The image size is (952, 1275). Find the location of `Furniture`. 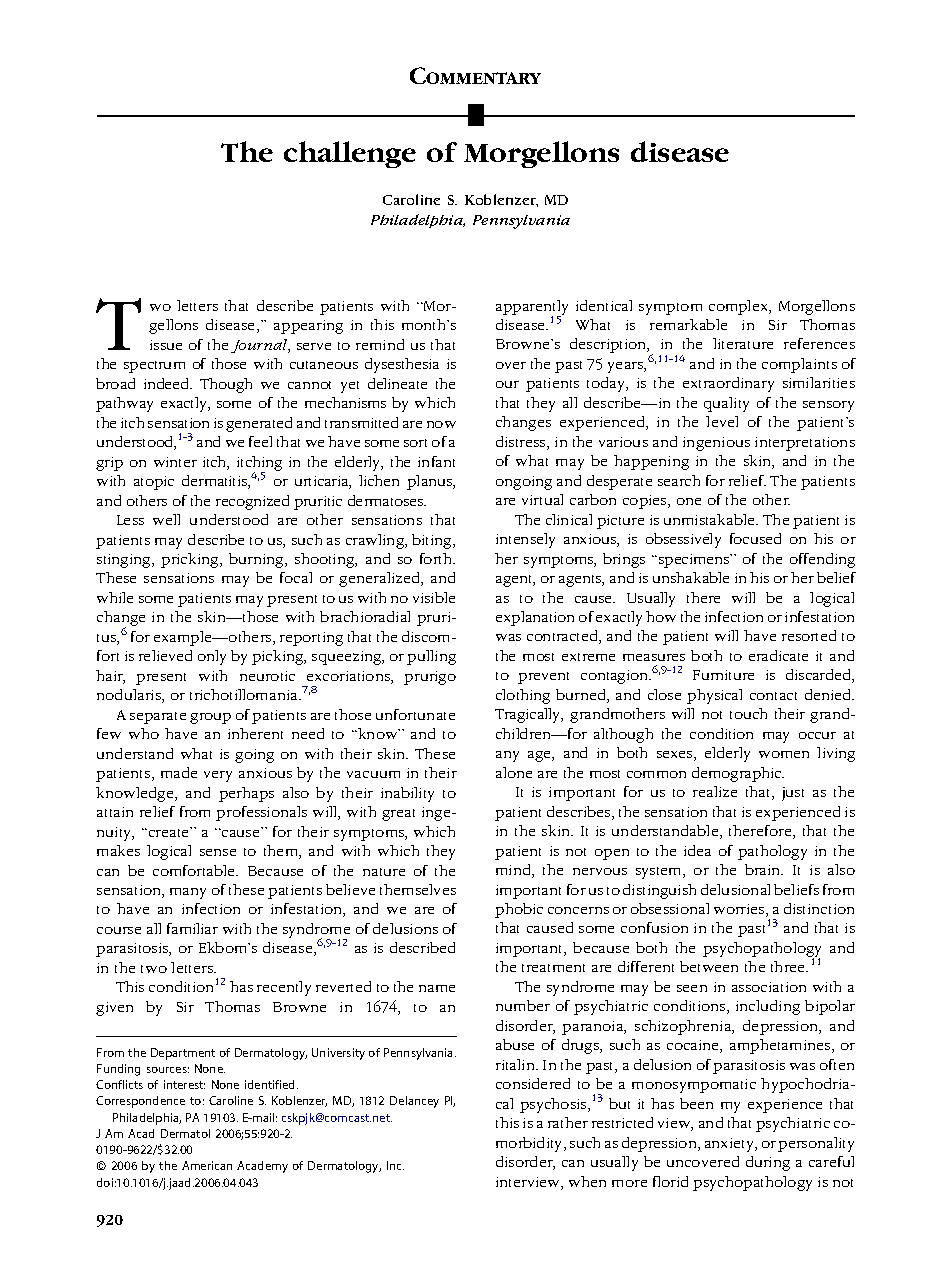

Furniture is located at coordinates (723, 675).
